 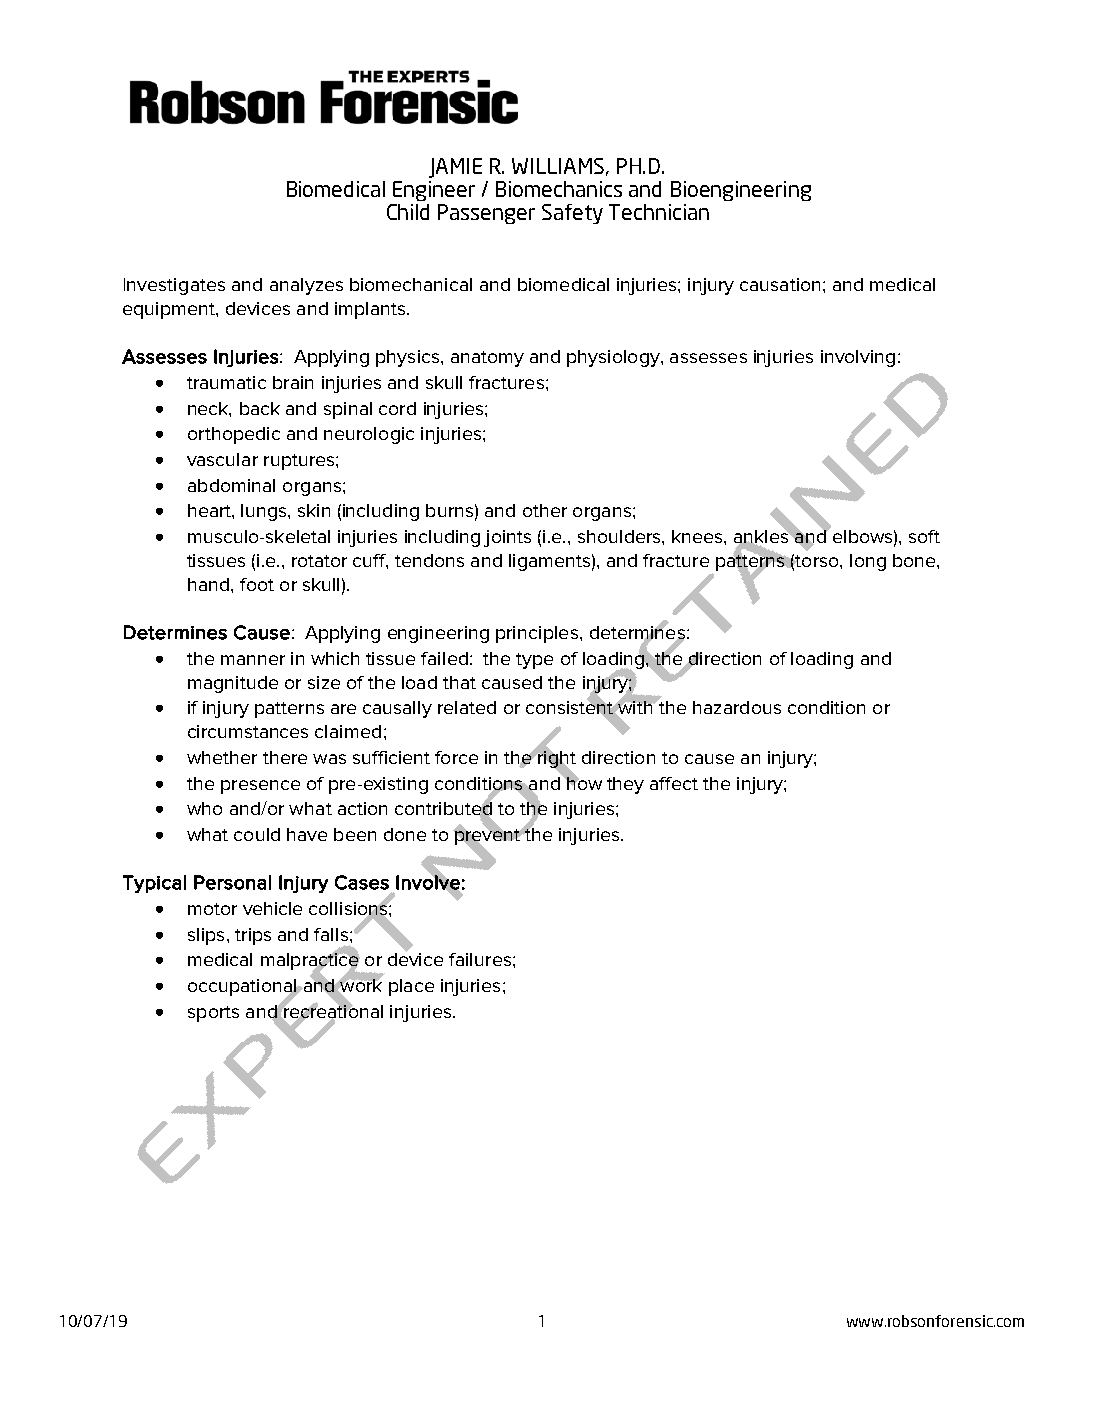 What do you see at coordinates (408, 212) in the page?
I see `Child` at bounding box center [408, 212].
